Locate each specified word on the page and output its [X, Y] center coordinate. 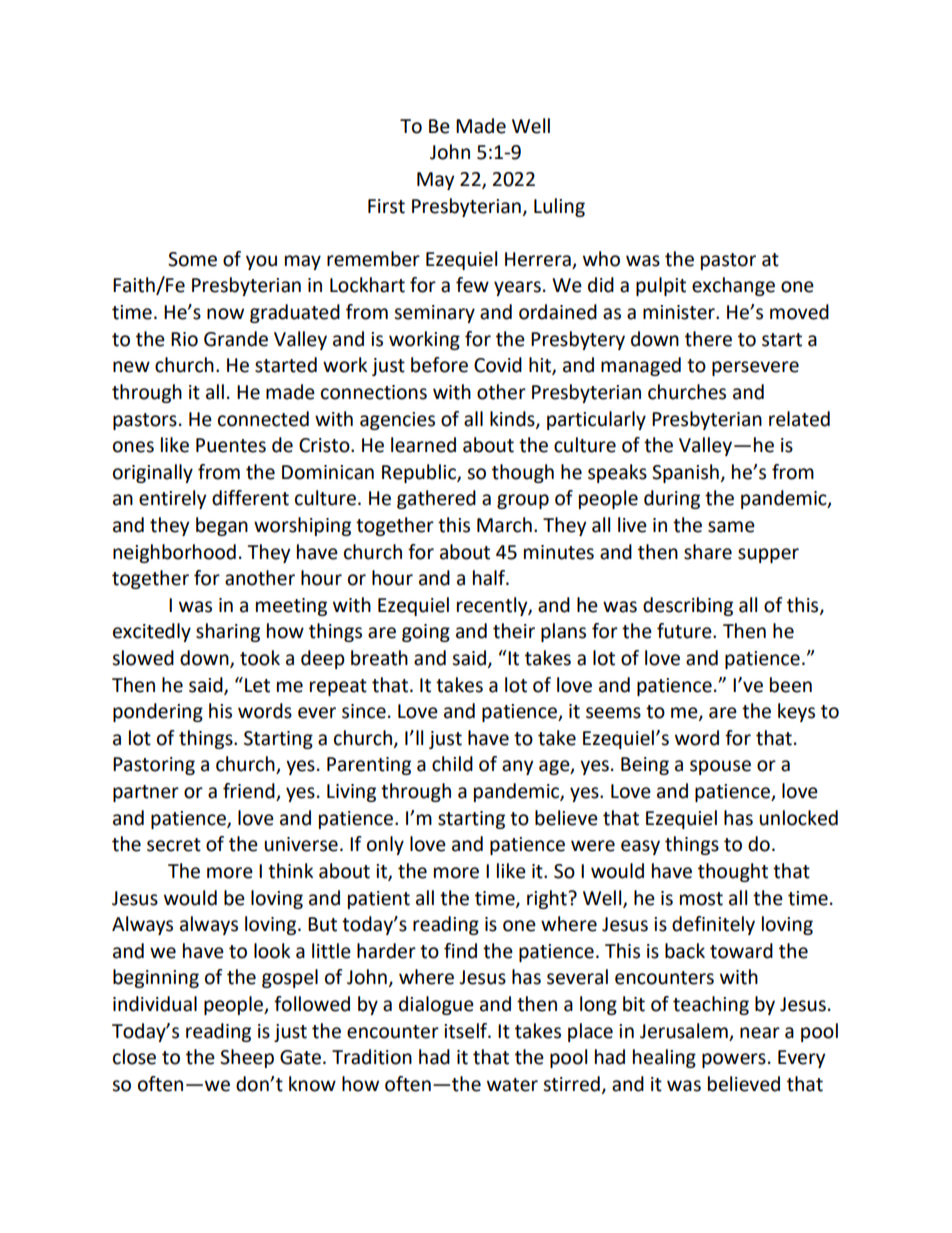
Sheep [247, 1058]
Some [192, 259]
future [685, 631]
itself [467, 1031]
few [472, 285]
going [426, 633]
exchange [733, 286]
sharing [228, 632]
